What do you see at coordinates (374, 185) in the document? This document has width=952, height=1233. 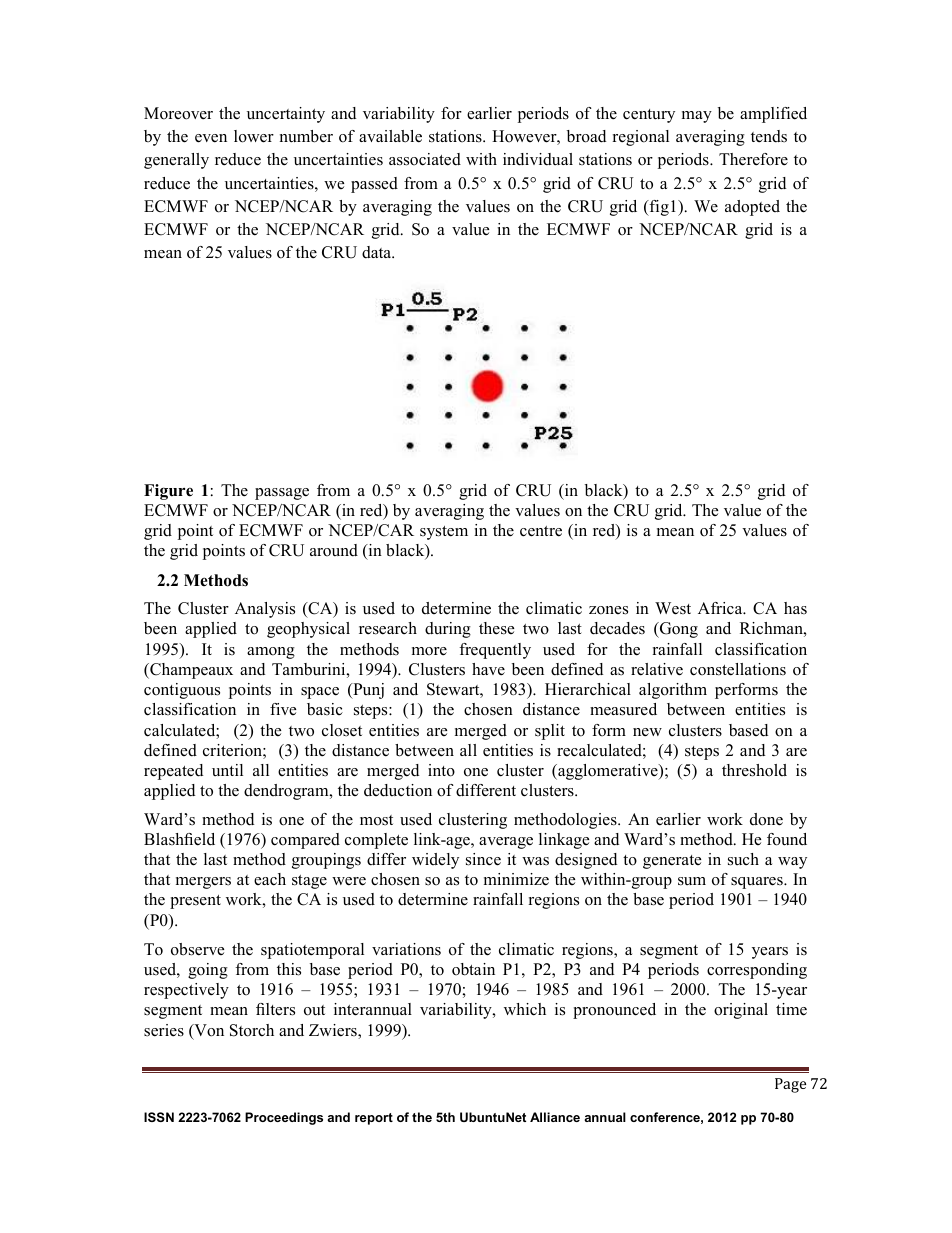 I see `passed` at bounding box center [374, 185].
